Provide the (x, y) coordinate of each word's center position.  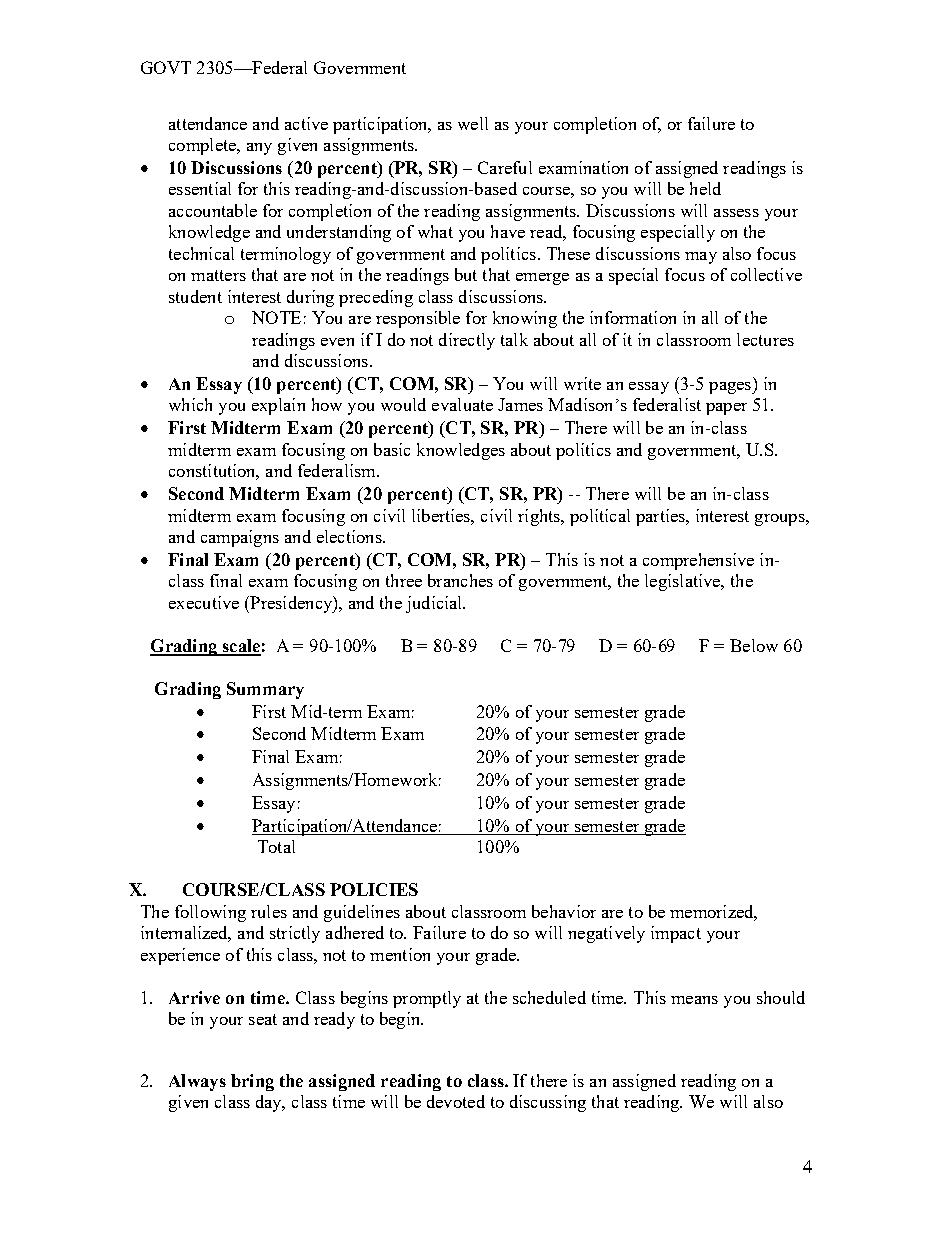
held (705, 188)
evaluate (462, 404)
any (259, 149)
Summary (265, 690)
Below (754, 645)
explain (278, 406)
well (473, 123)
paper (726, 409)
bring (252, 1082)
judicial (435, 604)
